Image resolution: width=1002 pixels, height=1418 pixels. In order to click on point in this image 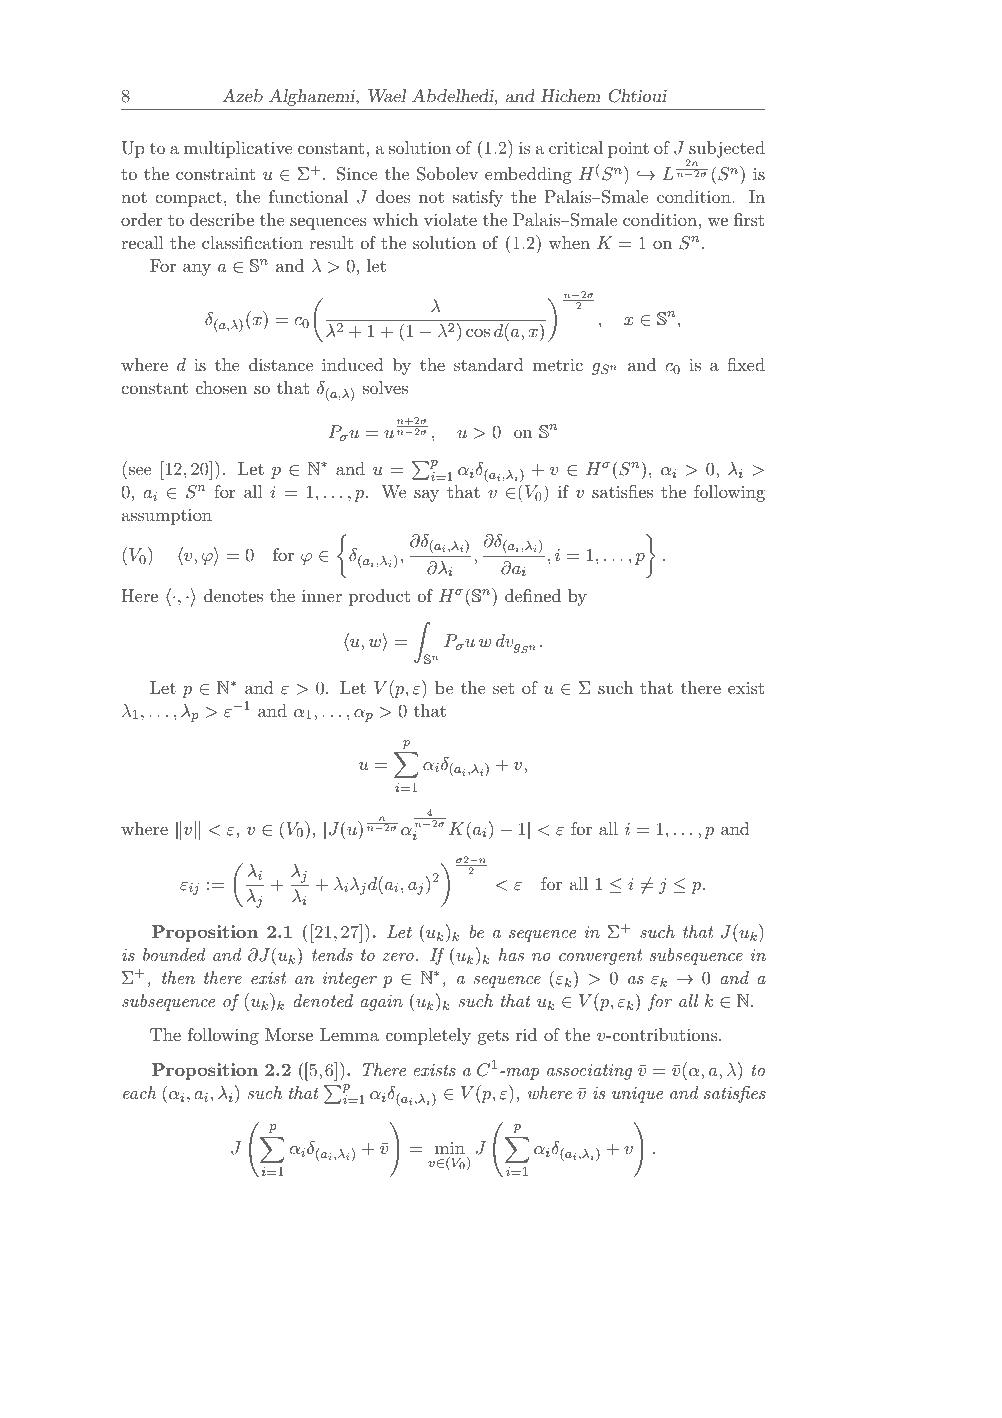, I will do `click(628, 150)`.
